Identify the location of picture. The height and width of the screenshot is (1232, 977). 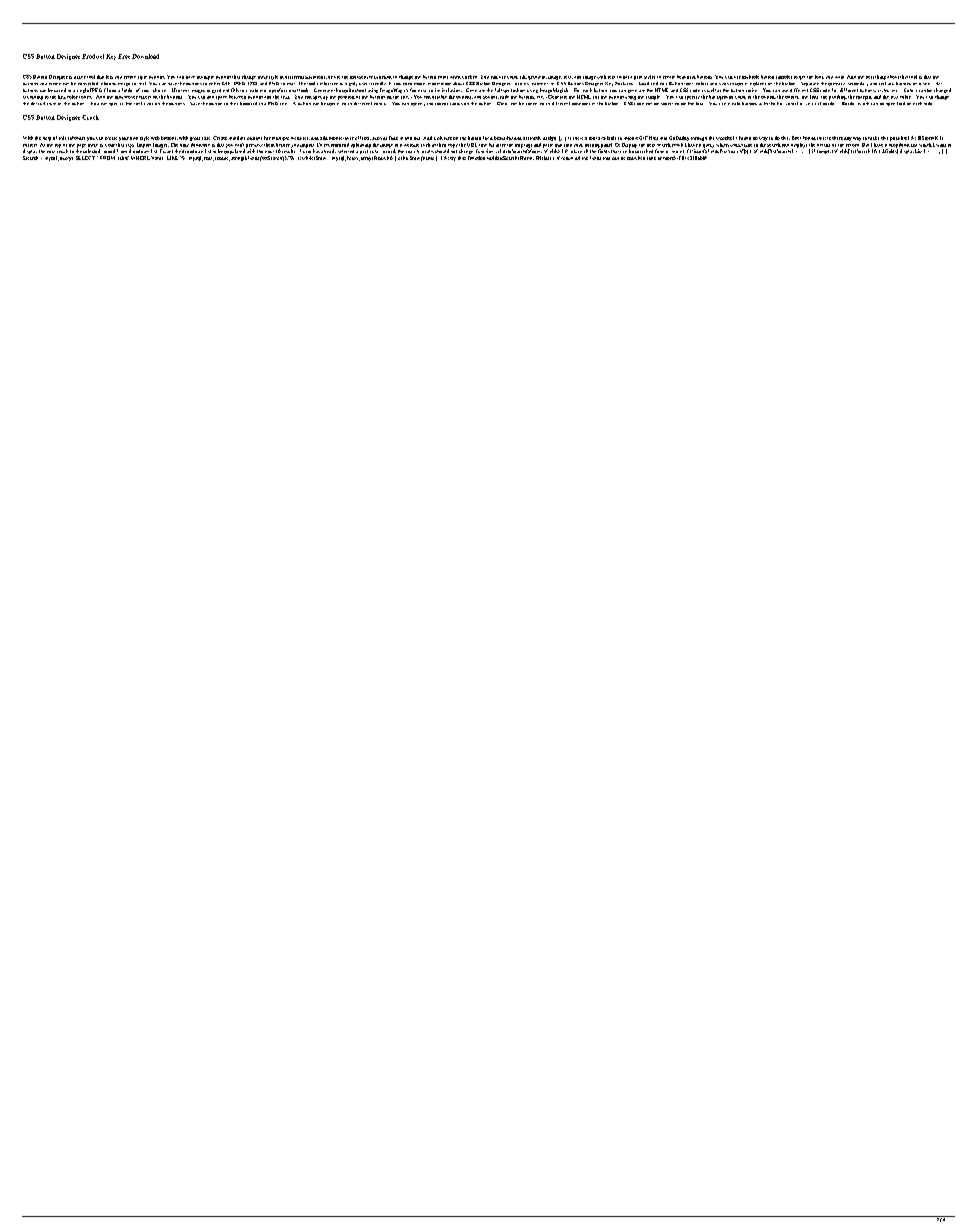
(444, 138).
